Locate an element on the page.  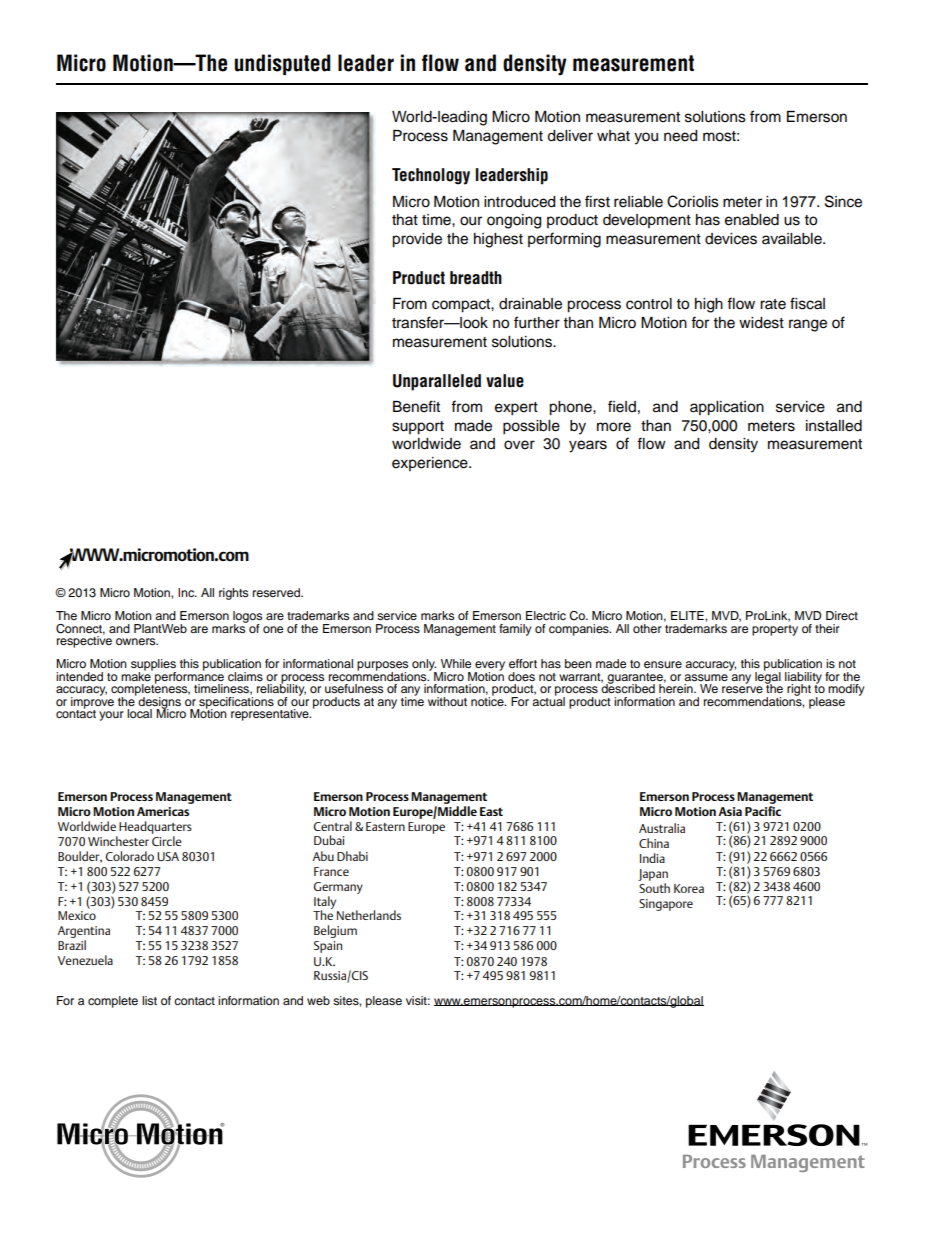
local is located at coordinates (139, 713).
